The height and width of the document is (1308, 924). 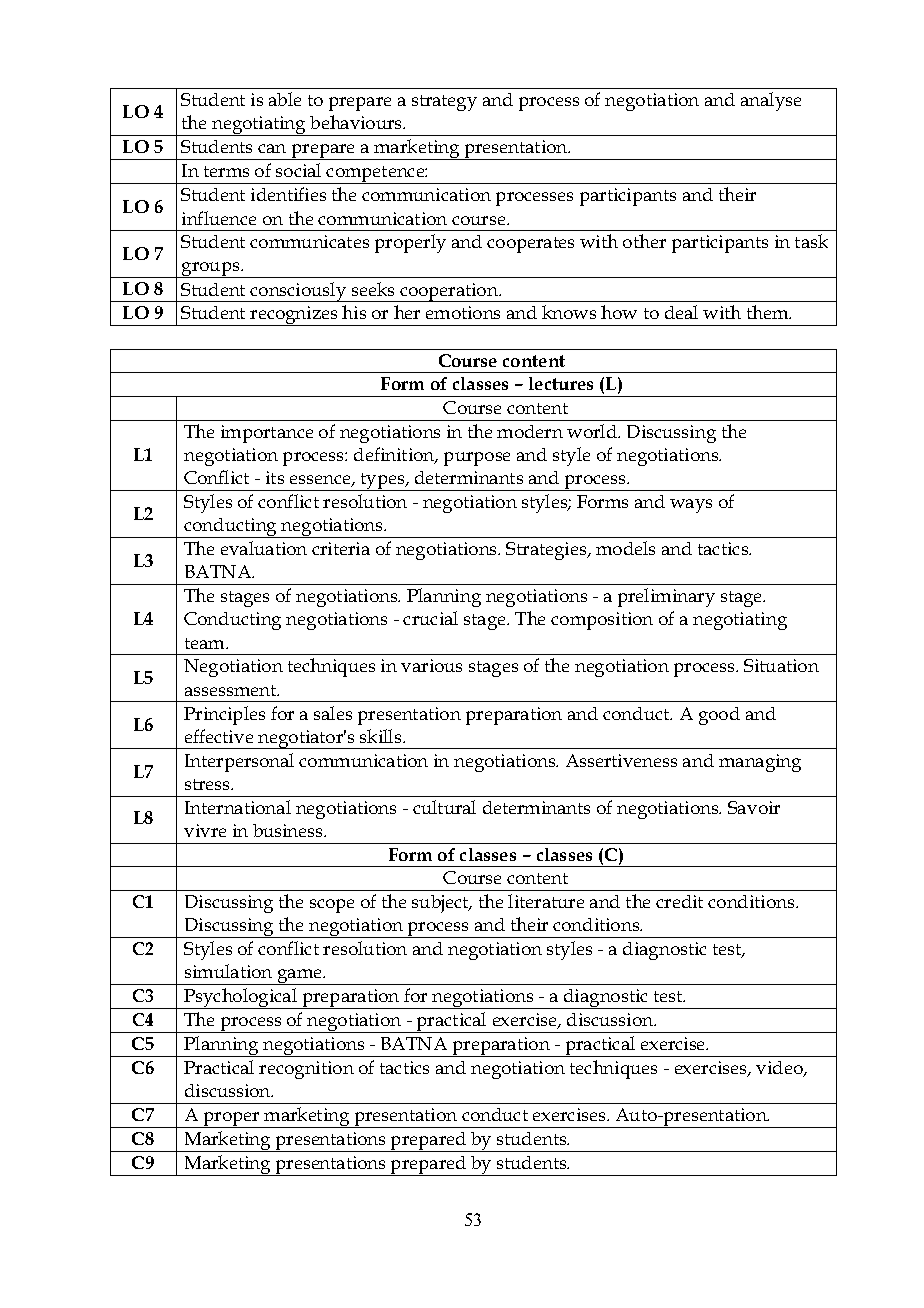 I want to click on can, so click(x=272, y=148).
